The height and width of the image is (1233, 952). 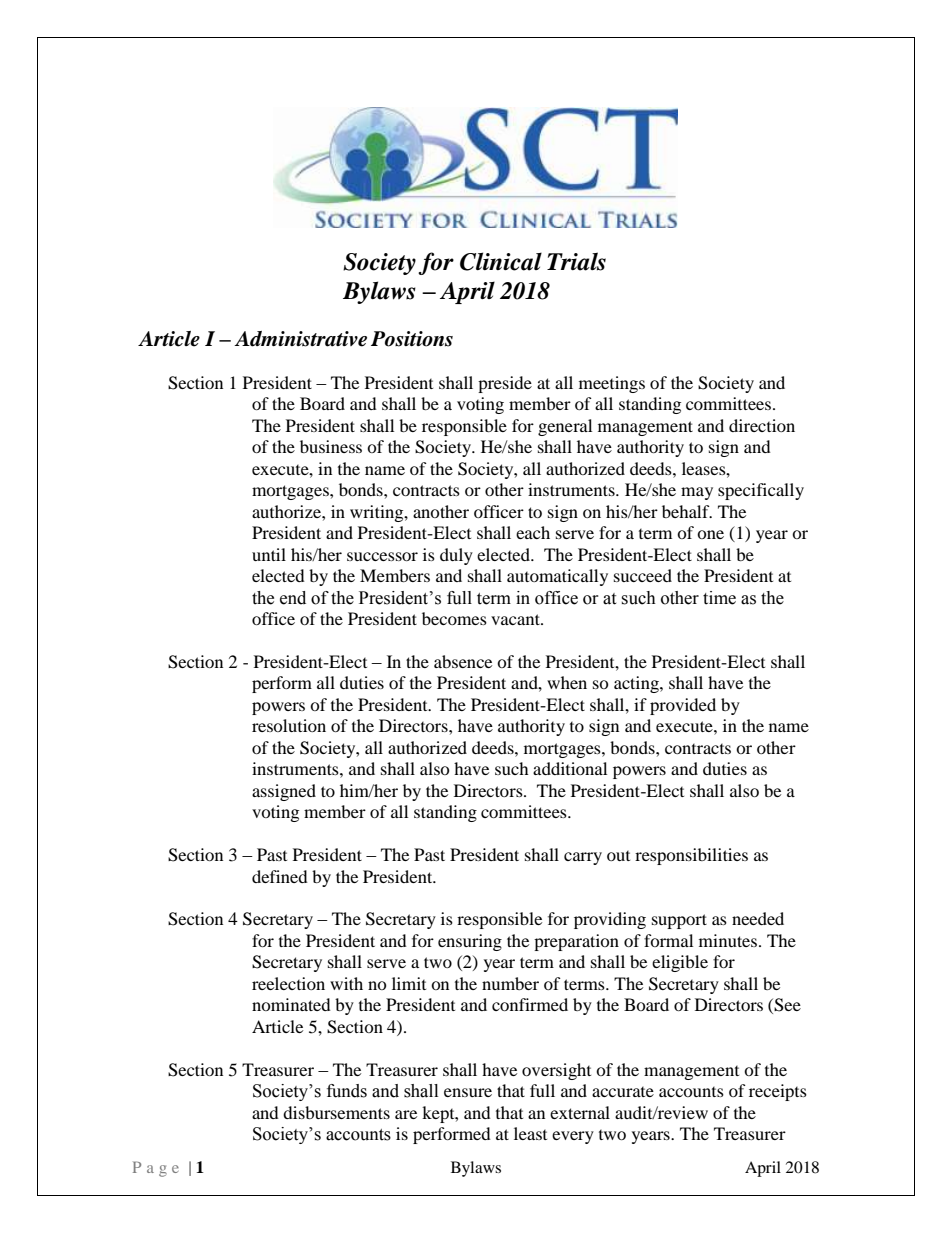 What do you see at coordinates (691, 856) in the image?
I see `responsibilities` at bounding box center [691, 856].
